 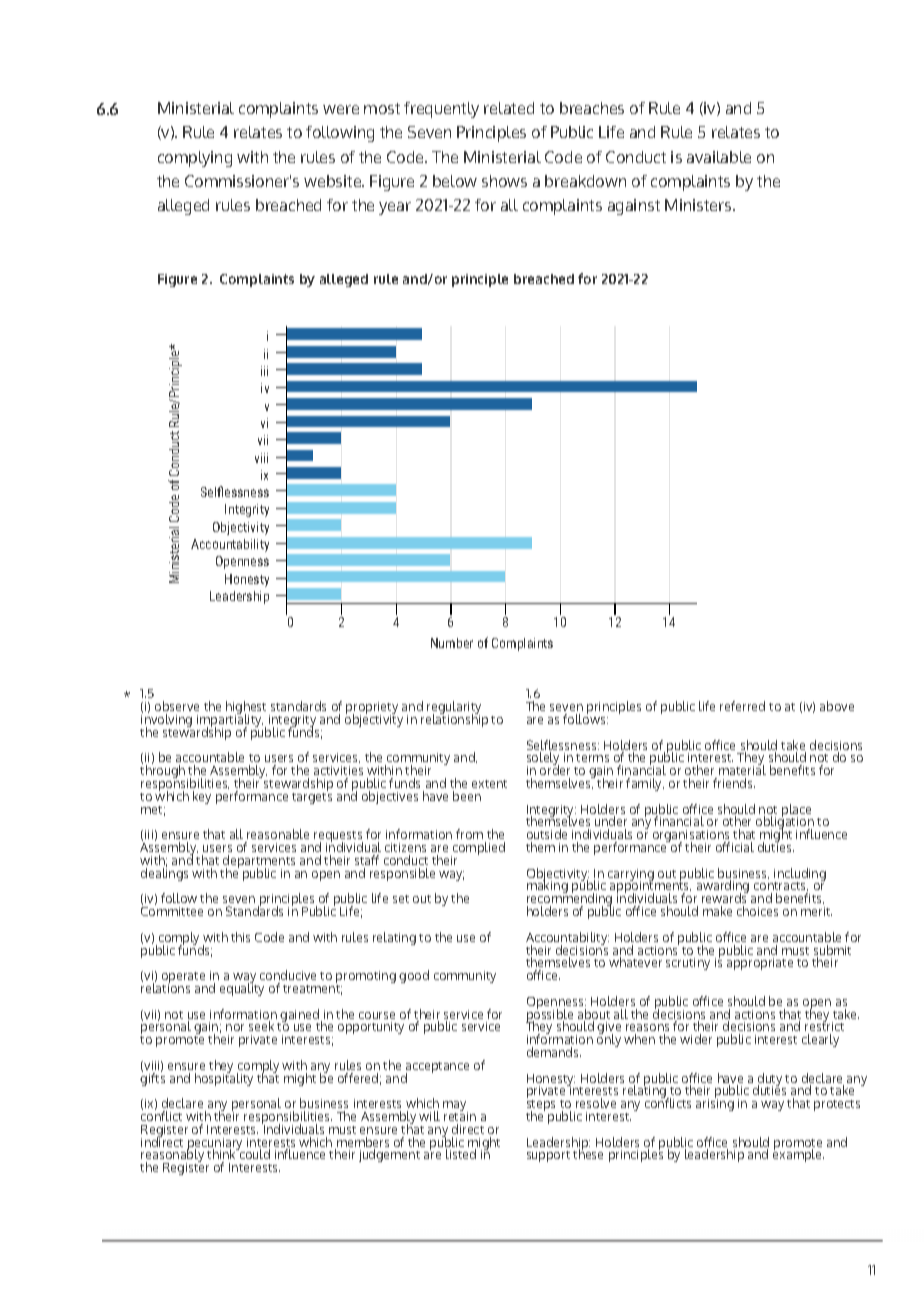 I want to click on available, so click(x=719, y=157).
